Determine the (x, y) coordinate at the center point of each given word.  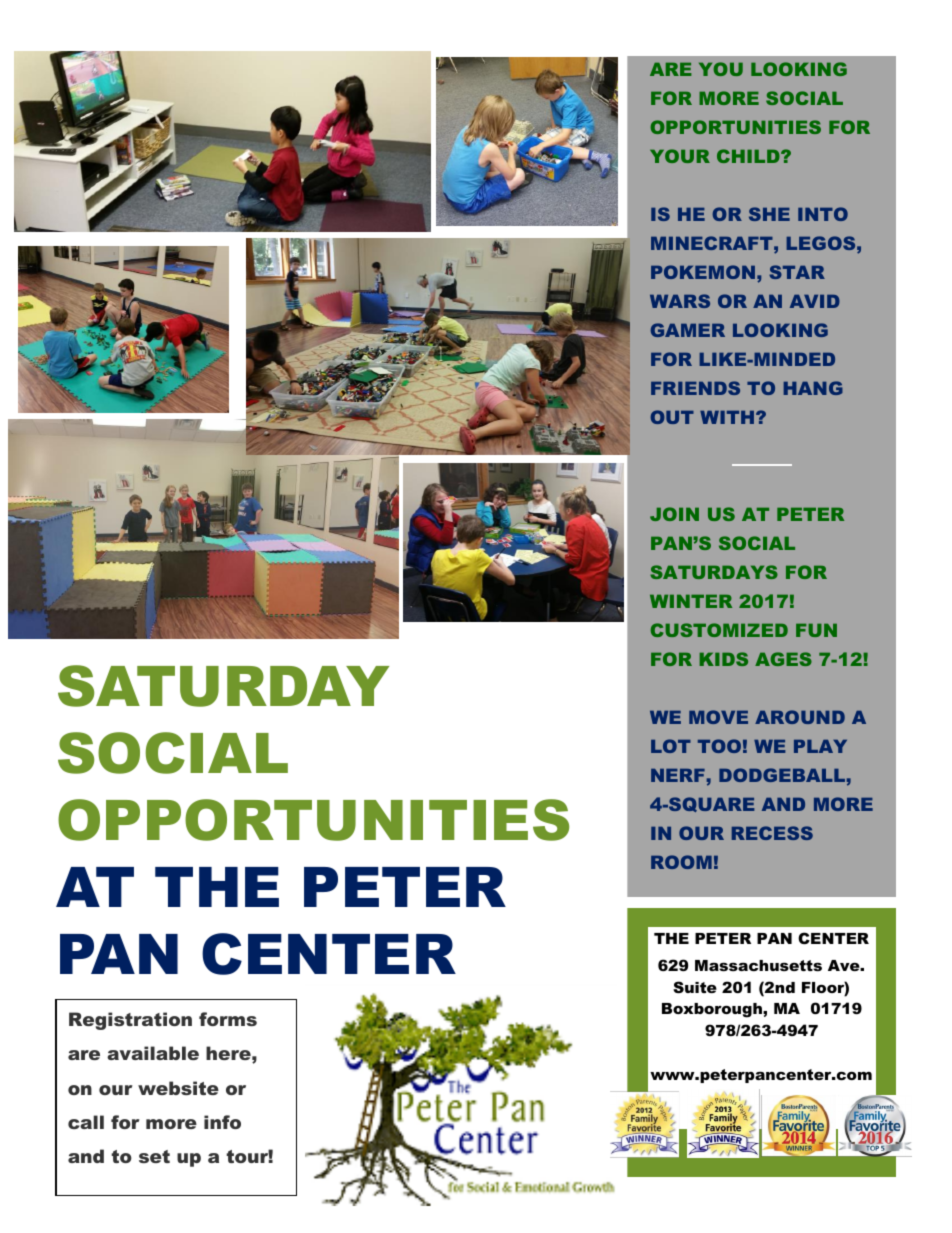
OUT (672, 417)
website (178, 1088)
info (222, 1122)
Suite (695, 987)
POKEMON (703, 272)
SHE (769, 214)
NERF (678, 775)
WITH (728, 417)
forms (228, 1019)
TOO (719, 746)
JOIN (674, 514)
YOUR (680, 156)
